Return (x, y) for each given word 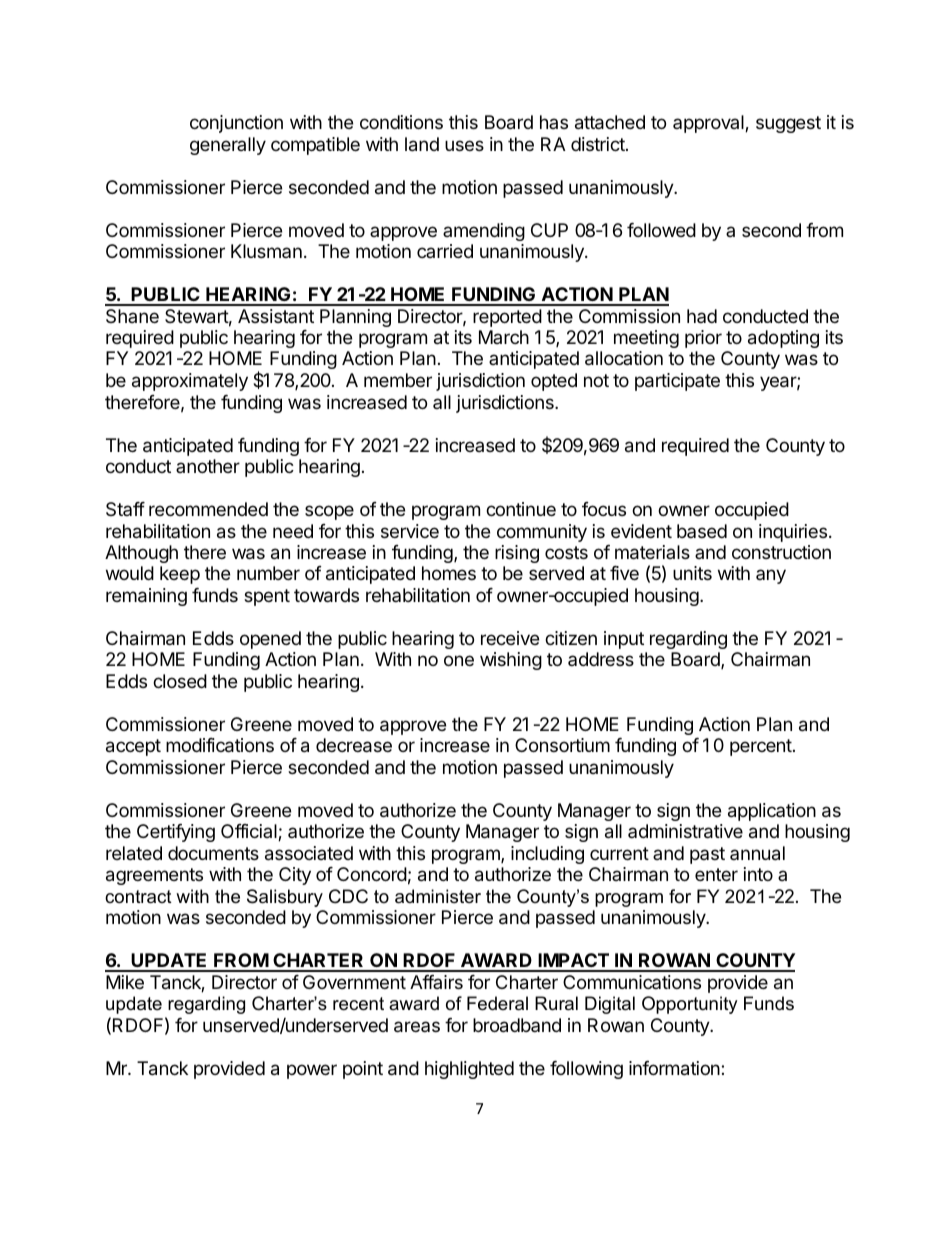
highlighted (469, 1070)
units (692, 573)
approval (709, 124)
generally (228, 146)
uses (464, 145)
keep (180, 575)
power (312, 1071)
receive (510, 638)
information (675, 1068)
